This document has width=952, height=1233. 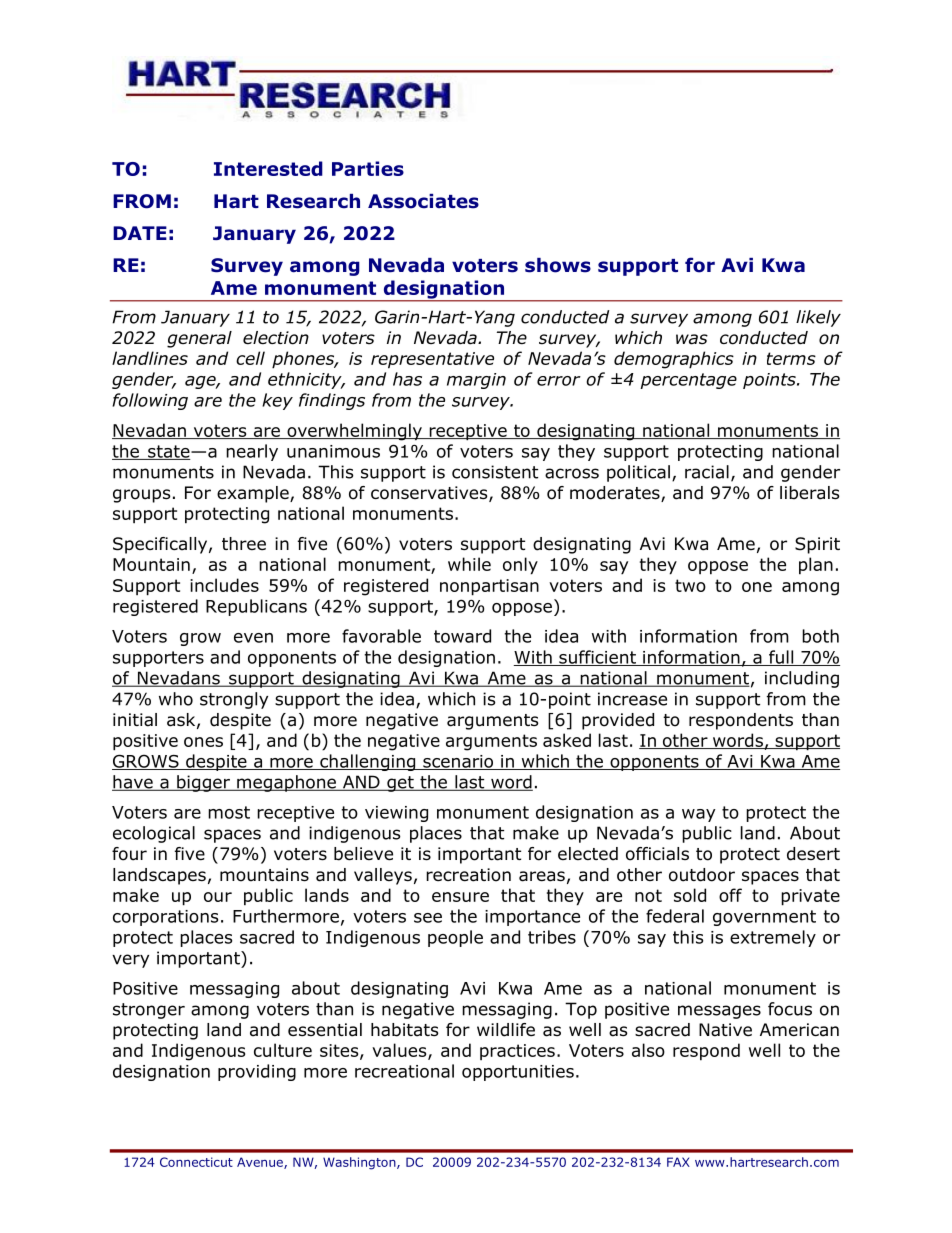 What do you see at coordinates (268, 168) in the document?
I see `Interested` at bounding box center [268, 168].
